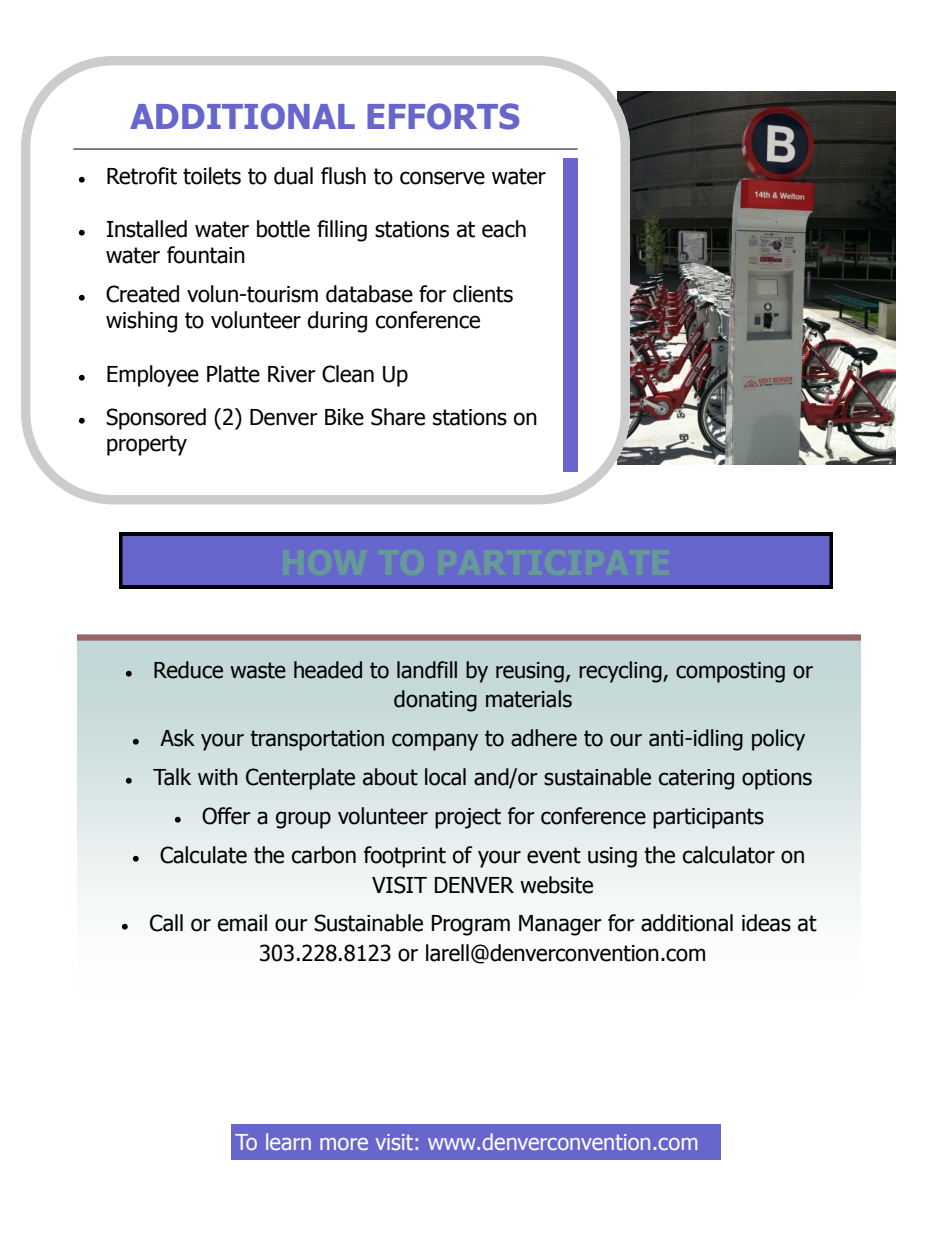  What do you see at coordinates (445, 777) in the screenshot?
I see `local` at bounding box center [445, 777].
